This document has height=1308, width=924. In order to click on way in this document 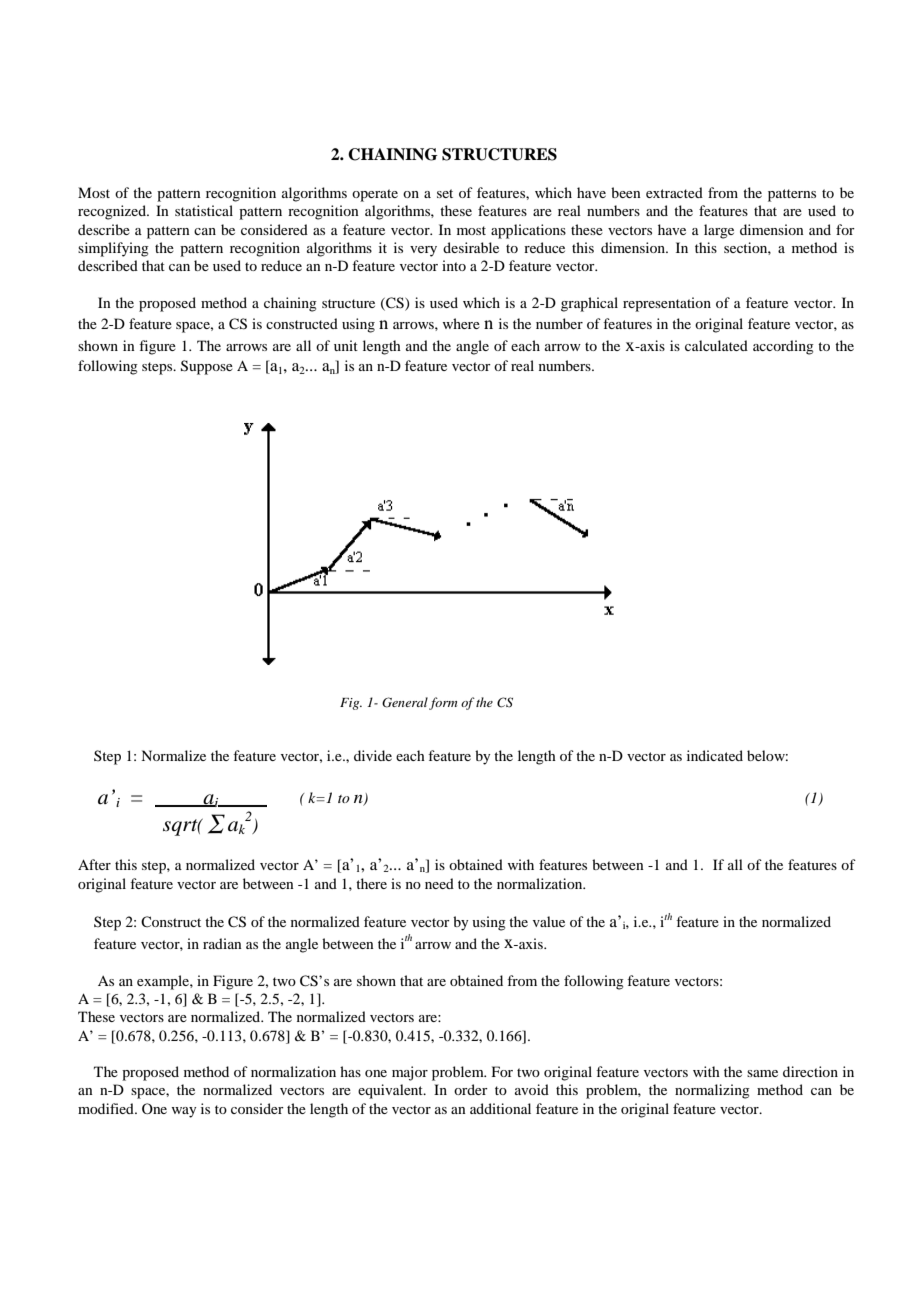, I will do `click(183, 1112)`.
